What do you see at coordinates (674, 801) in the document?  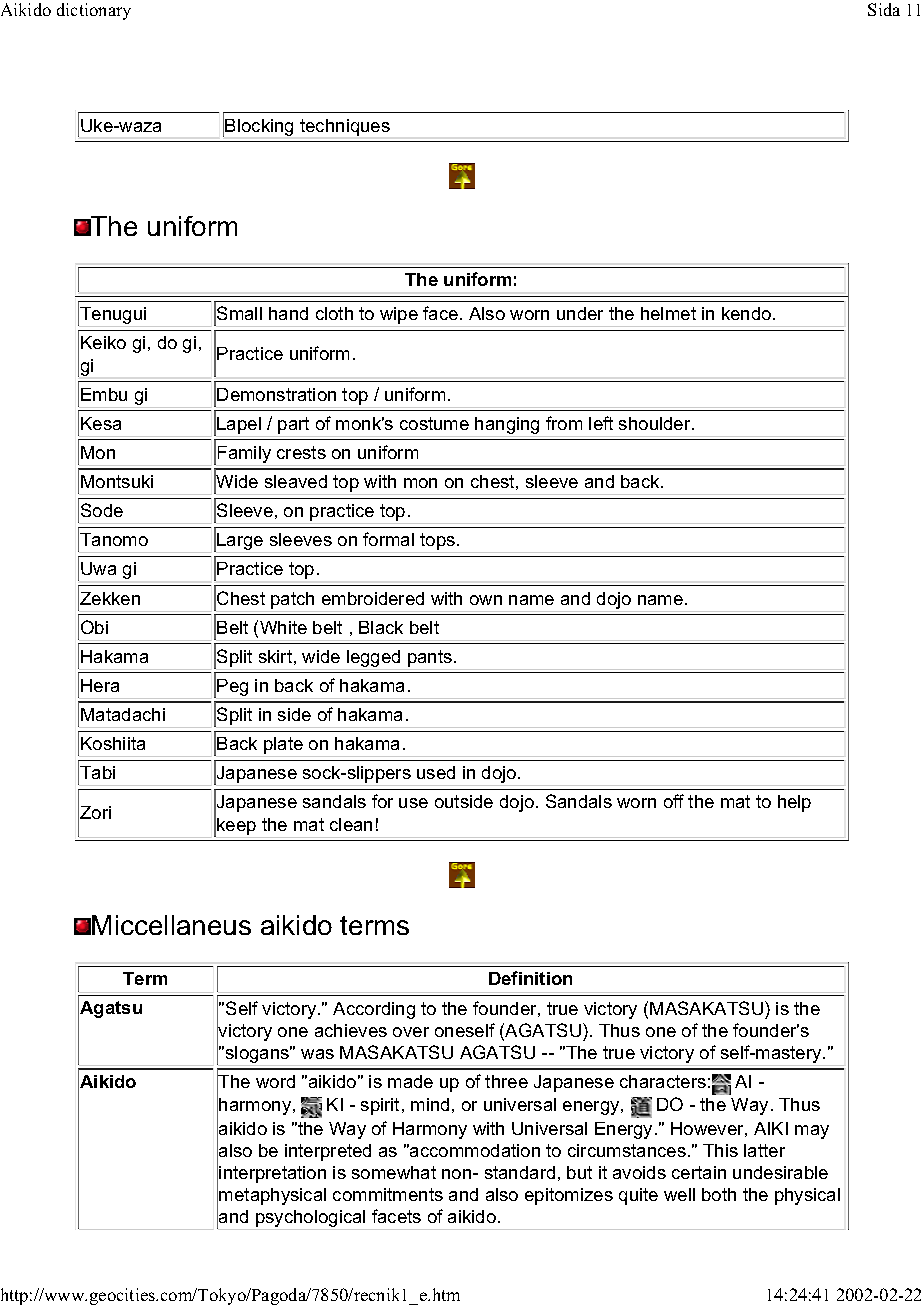 I see `off` at bounding box center [674, 801].
